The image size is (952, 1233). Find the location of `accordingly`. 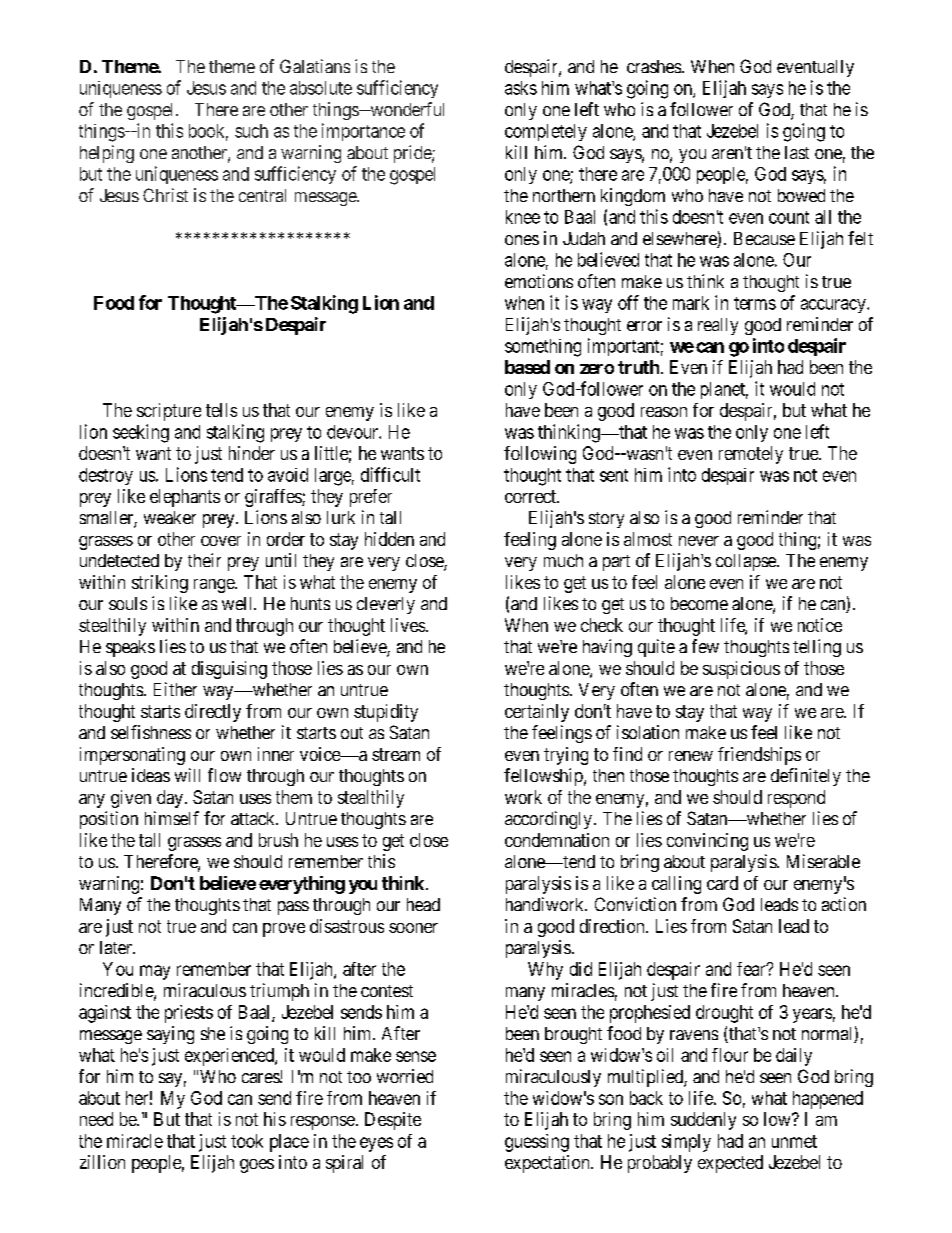

accordingly is located at coordinates (548, 820).
